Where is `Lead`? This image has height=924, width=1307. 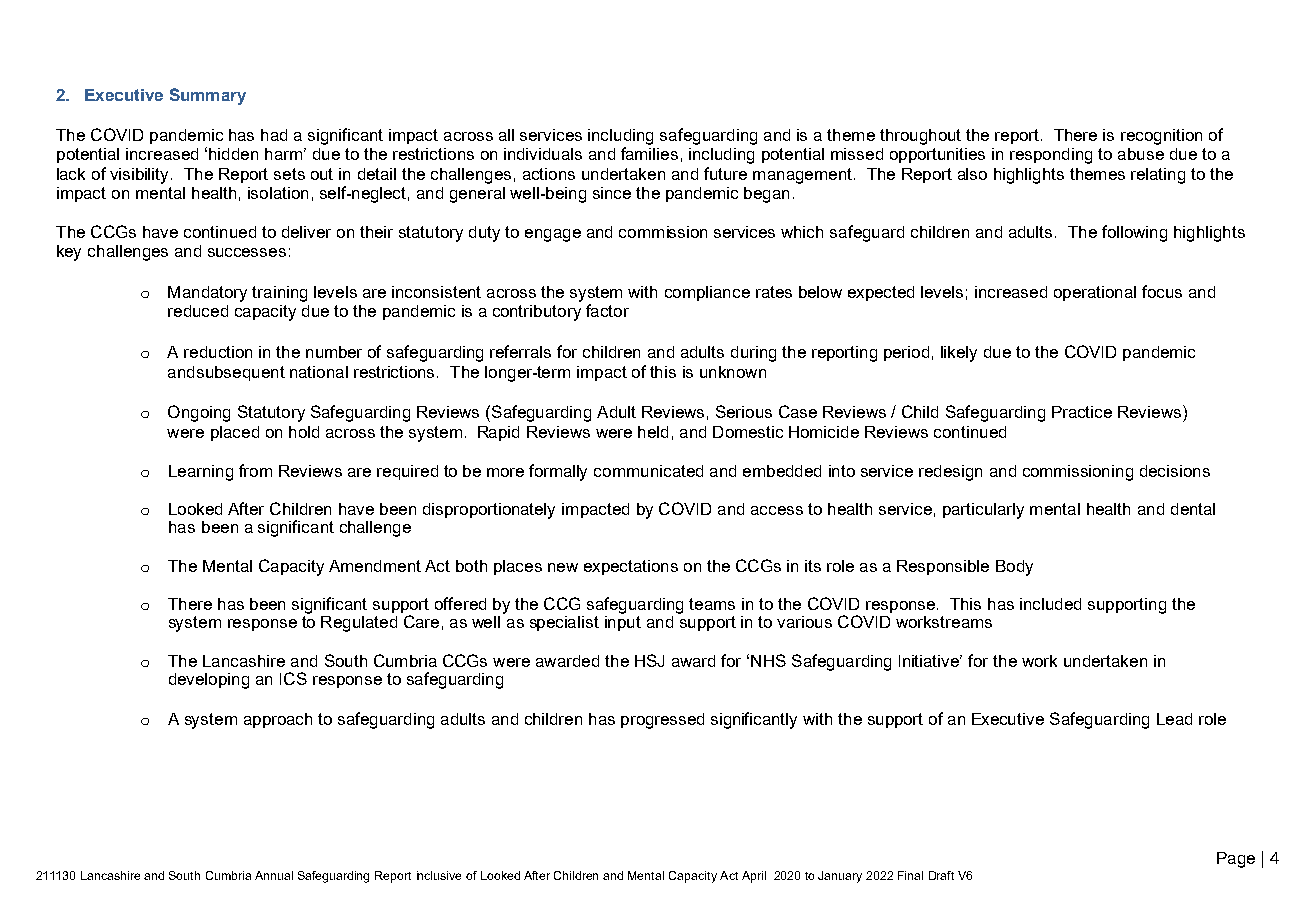
Lead is located at coordinates (1174, 719).
